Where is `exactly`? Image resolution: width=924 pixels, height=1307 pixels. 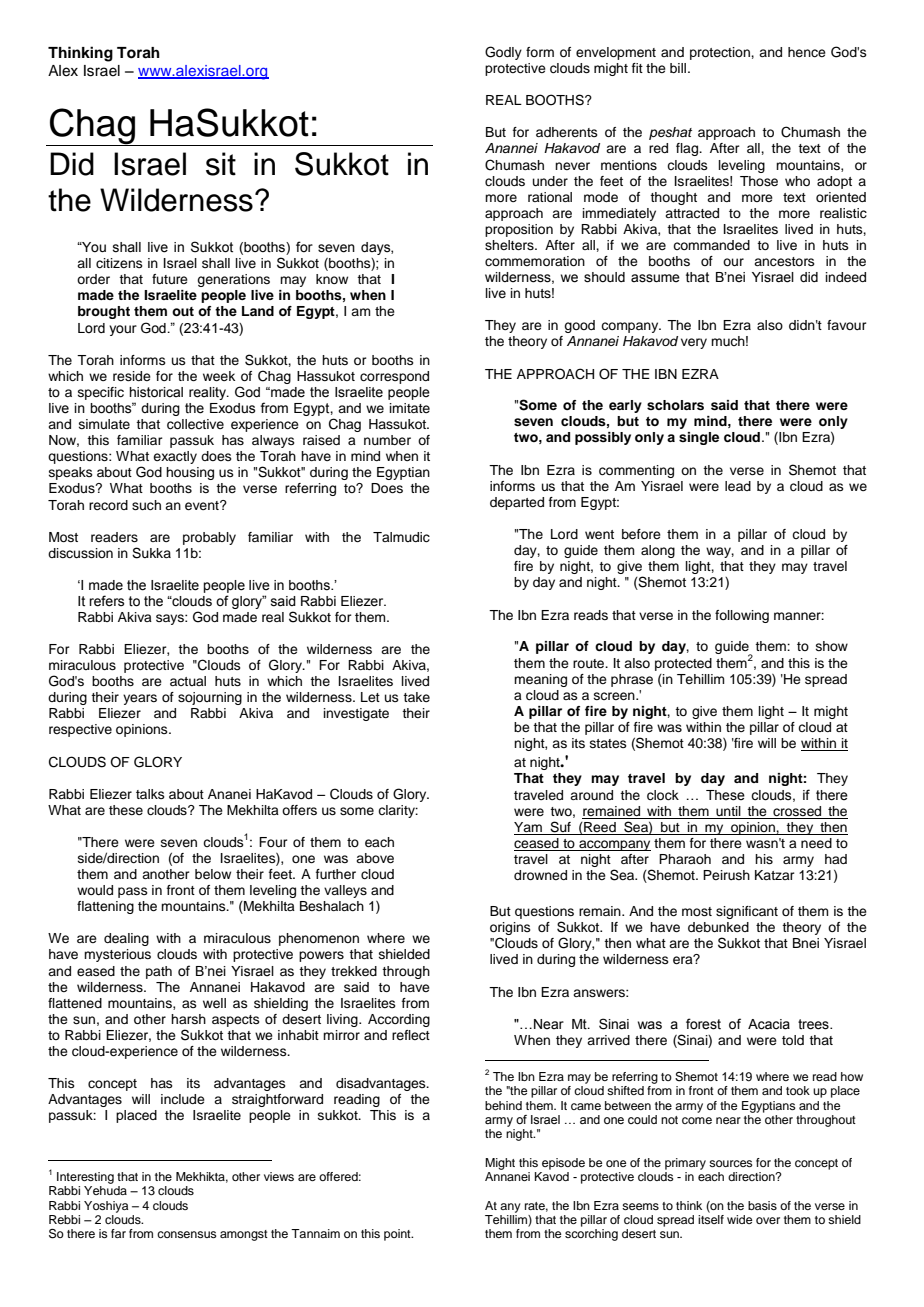
exactly is located at coordinates (175, 457).
